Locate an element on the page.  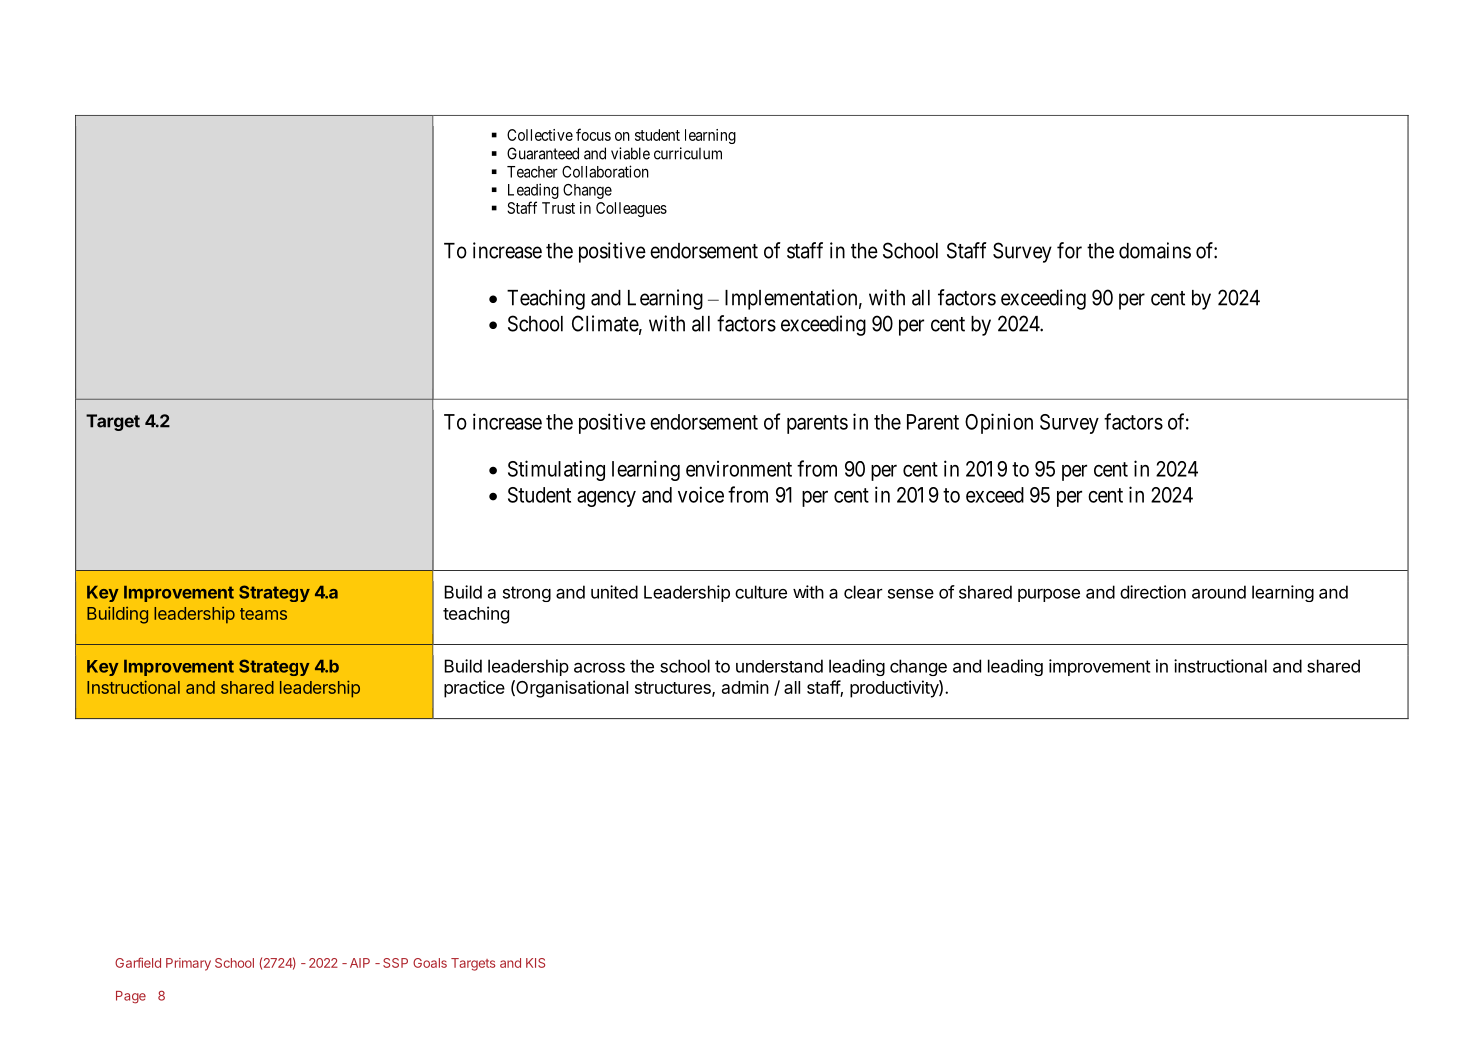
Teacher is located at coordinates (532, 172).
